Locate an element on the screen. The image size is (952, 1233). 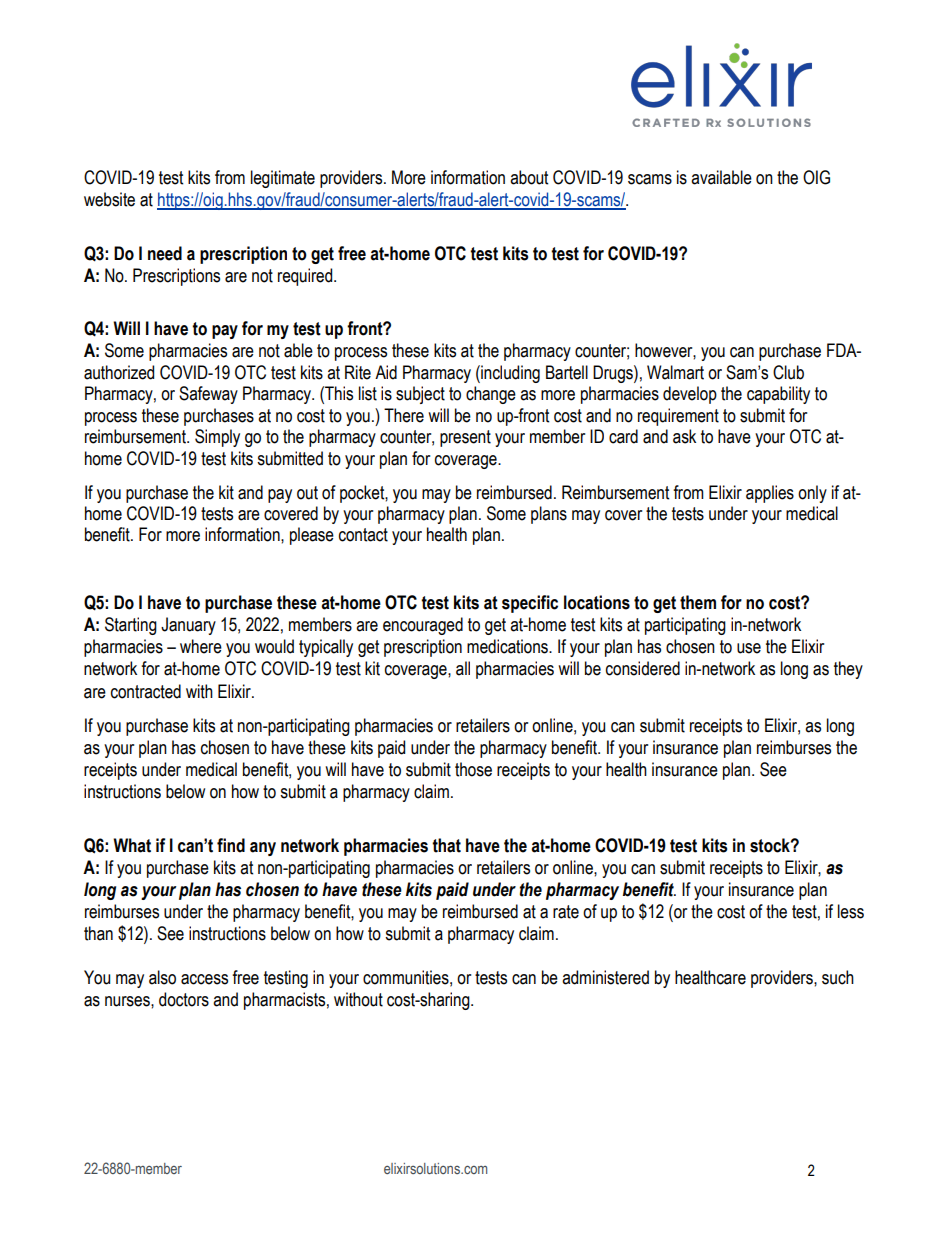
website is located at coordinates (109, 199).
